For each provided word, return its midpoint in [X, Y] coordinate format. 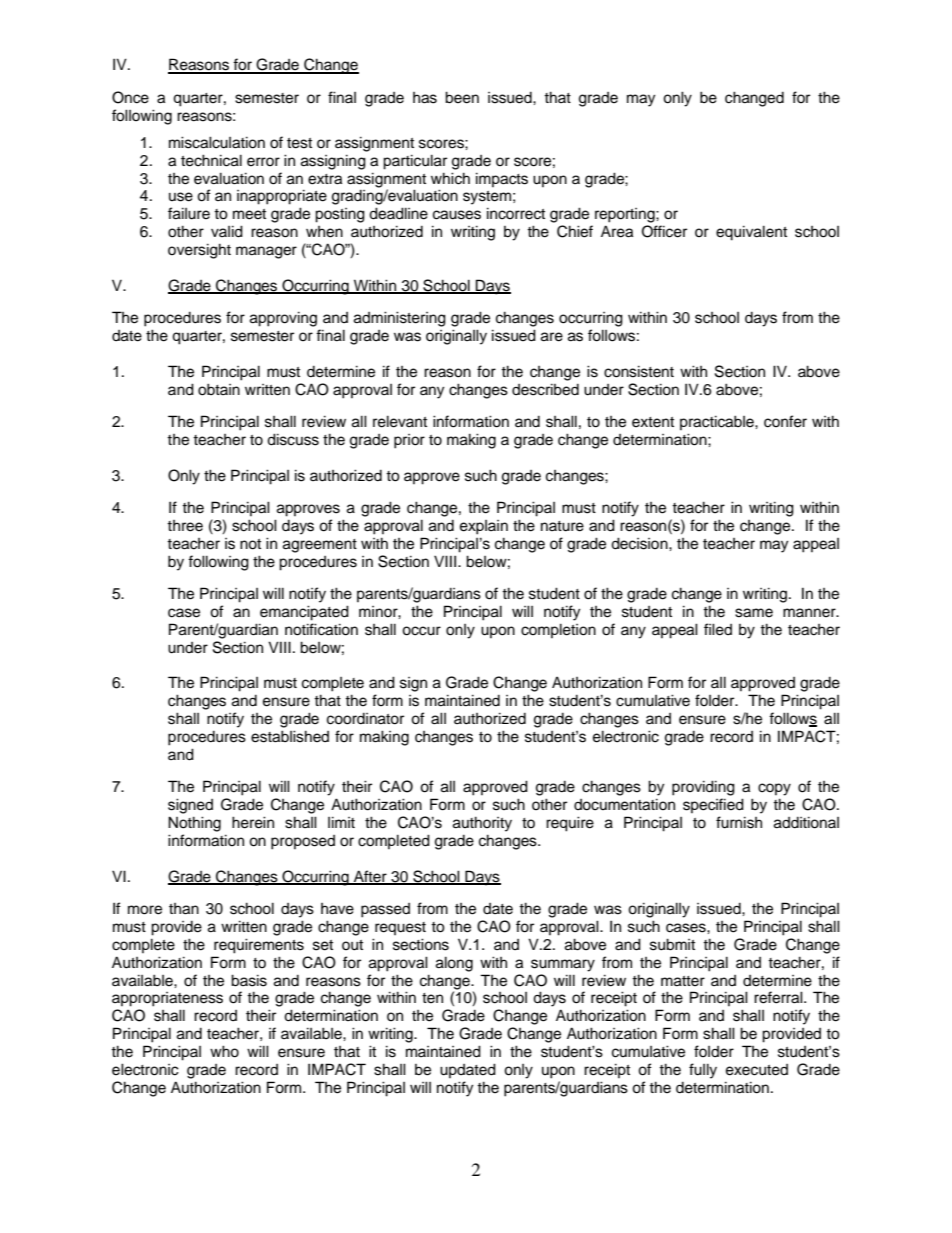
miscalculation [217, 142]
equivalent [751, 233]
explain [484, 527]
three [185, 526]
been [462, 97]
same [754, 613]
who [224, 1051]
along [454, 964]
